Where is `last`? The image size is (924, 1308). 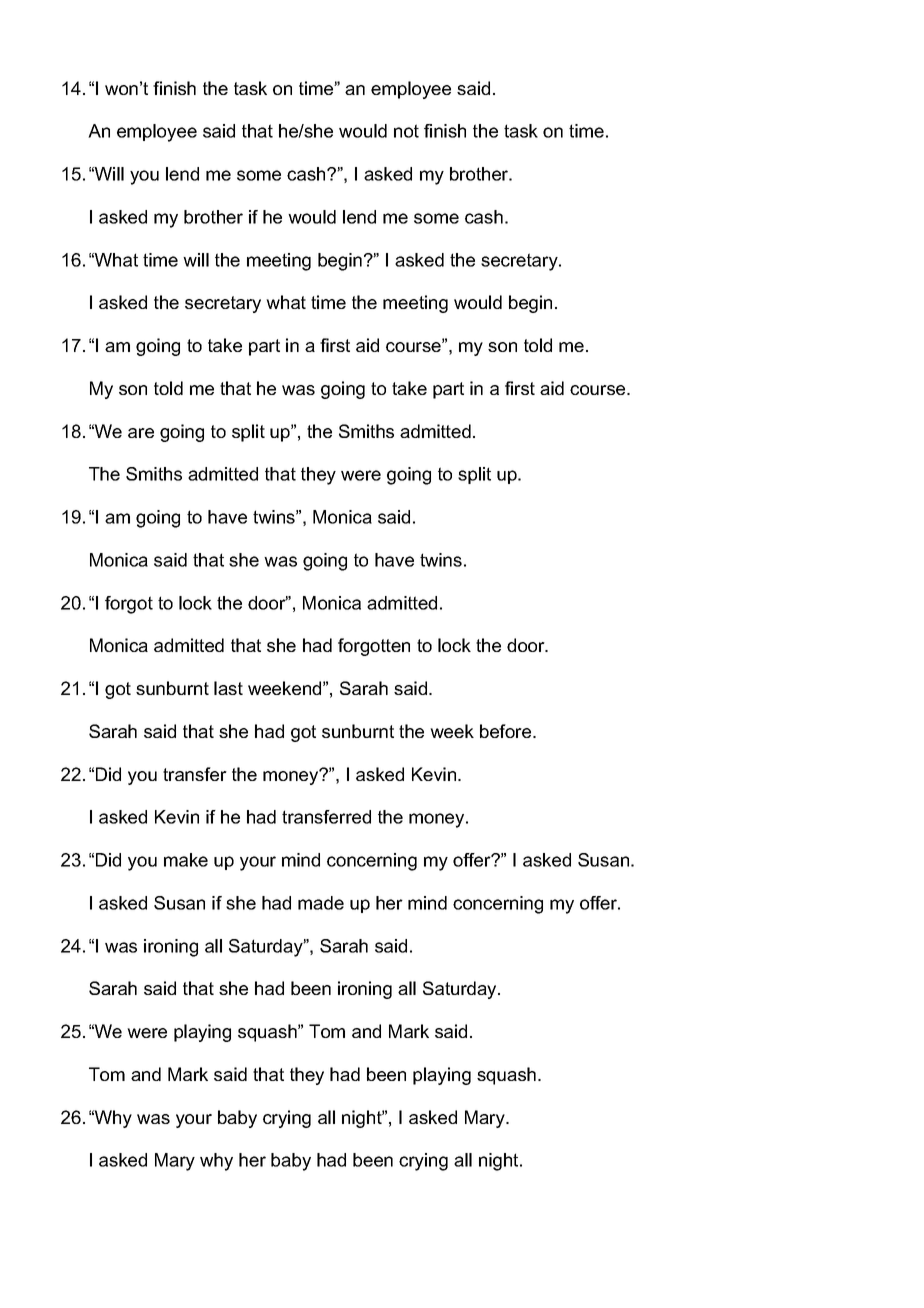
last is located at coordinates (228, 688).
